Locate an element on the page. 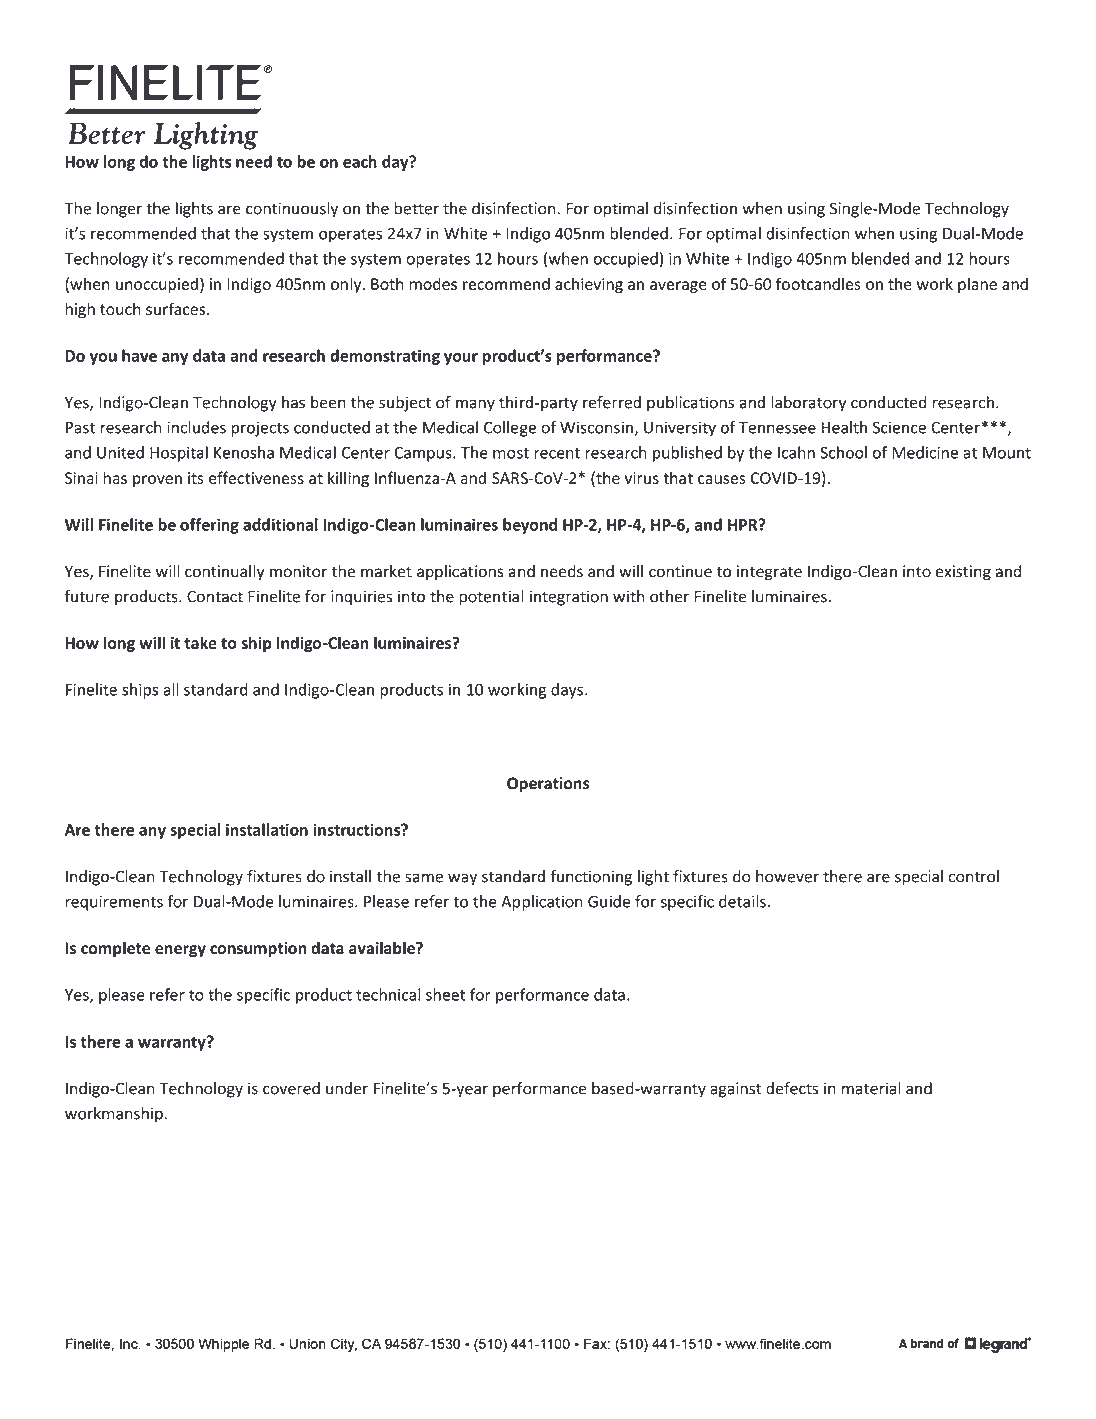 This document has width=1096, height=1419. take is located at coordinates (200, 642).
